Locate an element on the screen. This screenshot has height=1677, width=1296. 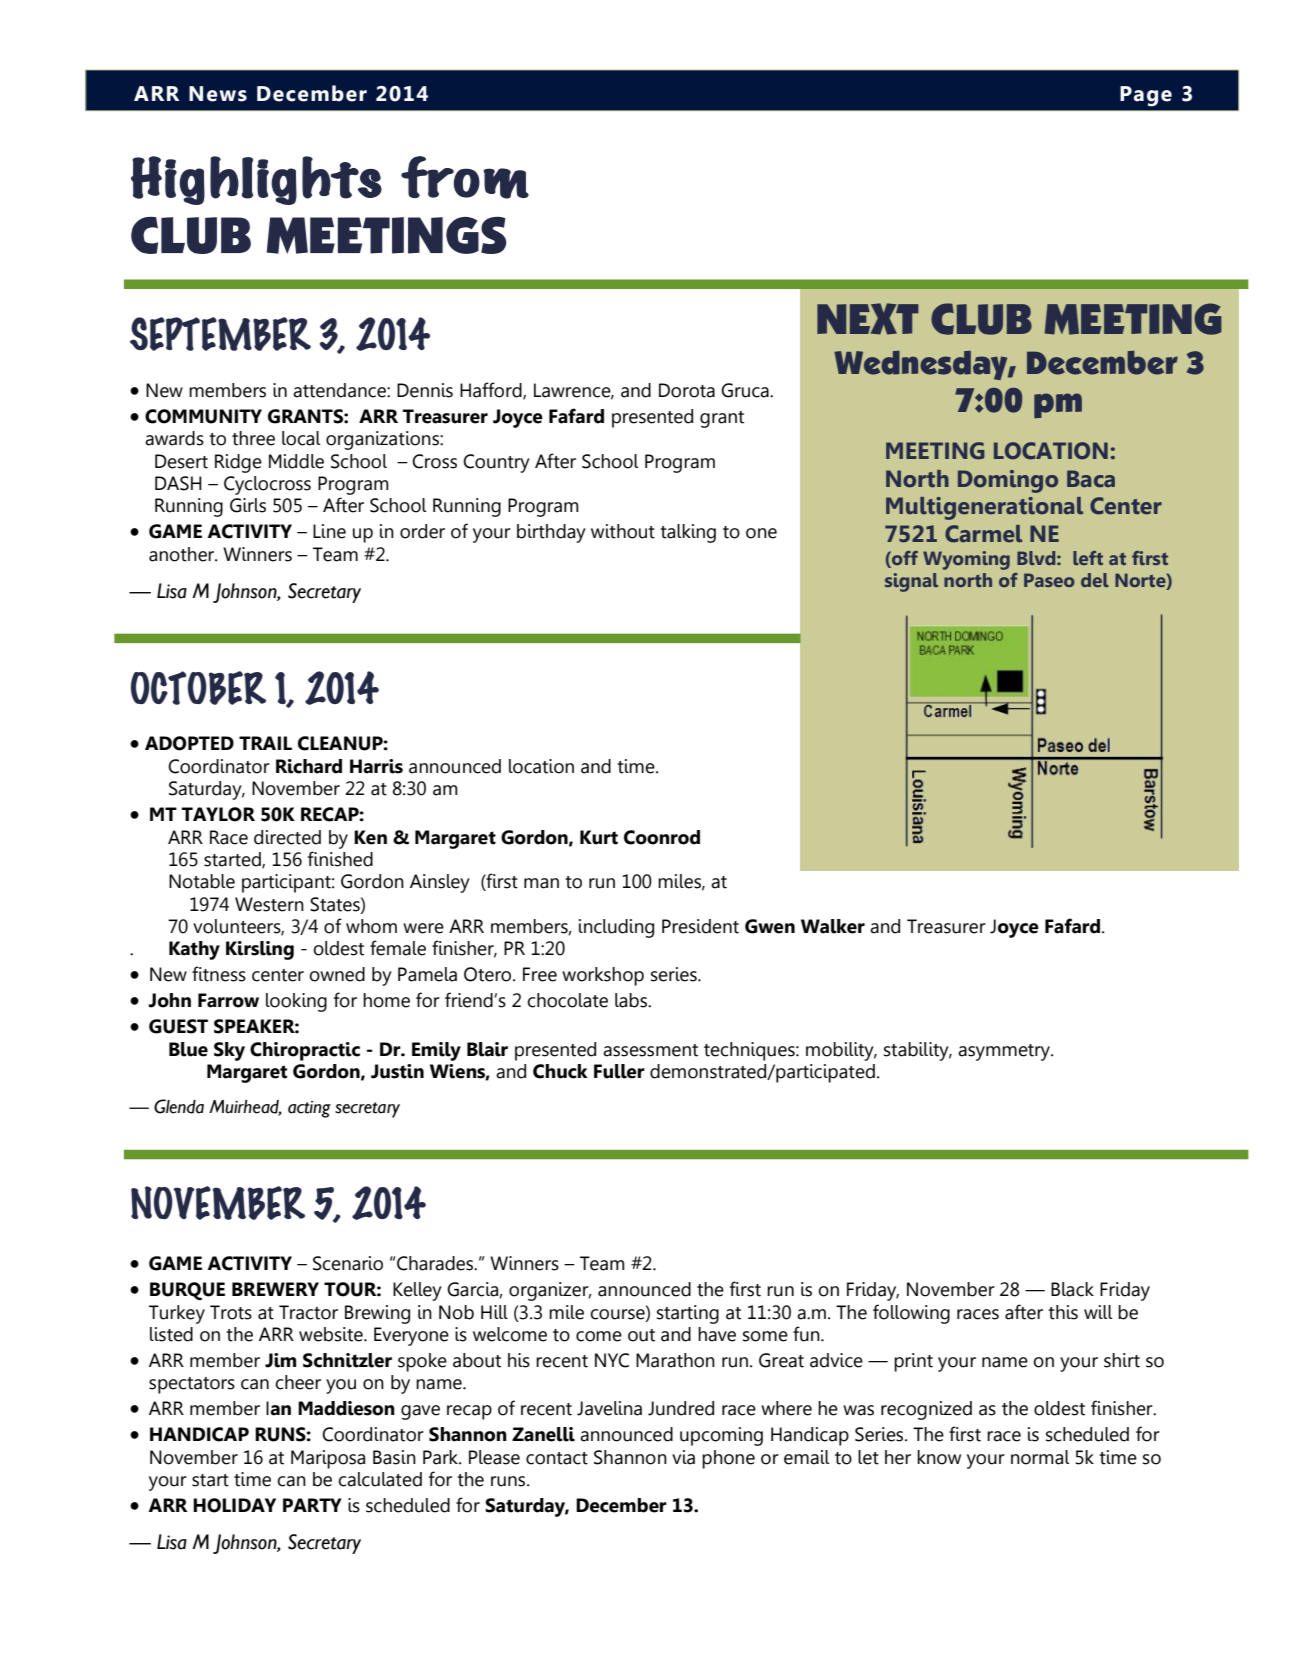
Highlights is located at coordinates (256, 180).
